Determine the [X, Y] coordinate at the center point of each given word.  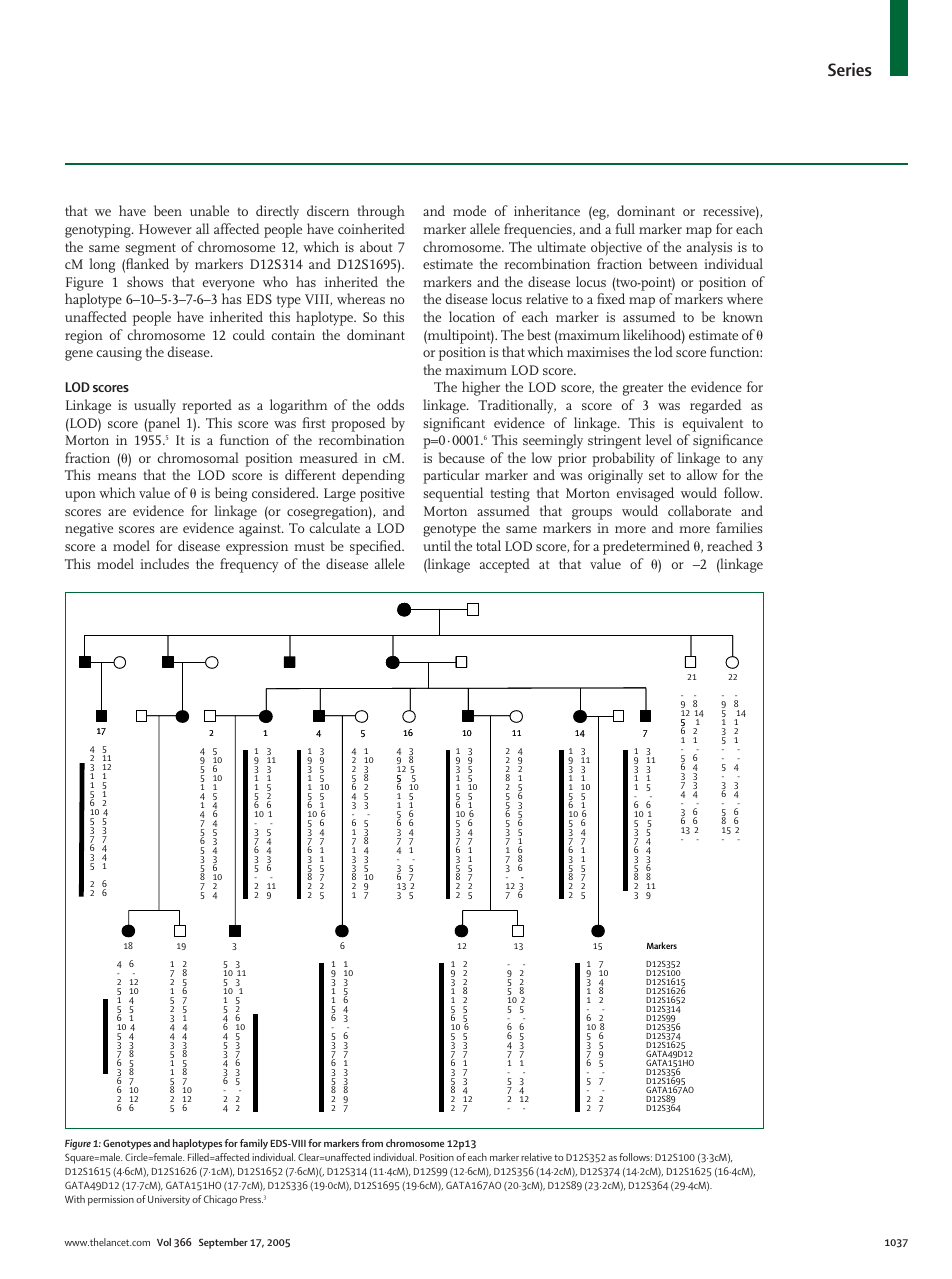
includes [164, 563]
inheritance [547, 210]
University [169, 1200]
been [168, 210]
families [739, 527]
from [372, 1143]
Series [850, 69]
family [254, 1144]
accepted [505, 565]
